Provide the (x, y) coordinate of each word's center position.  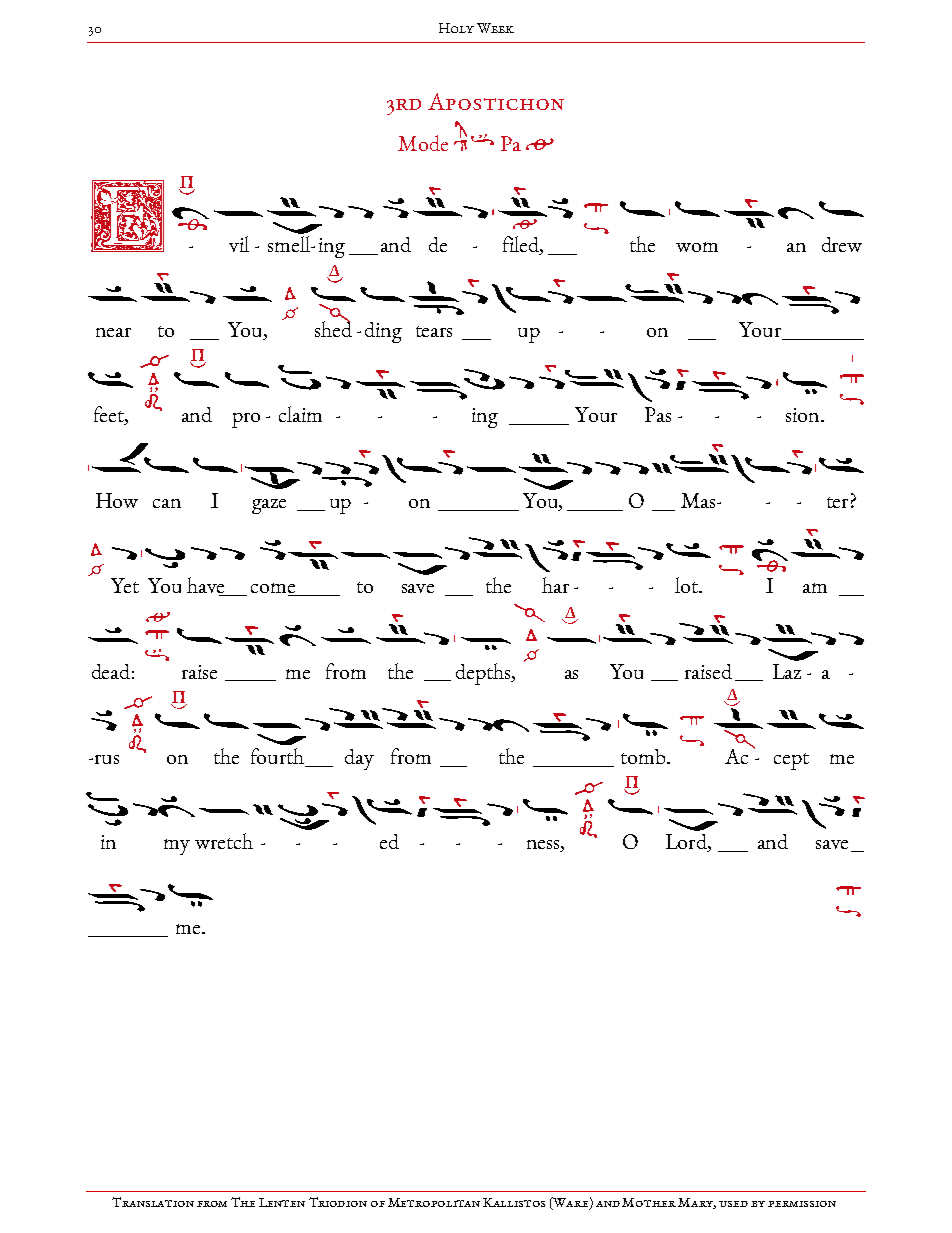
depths (484, 674)
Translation (153, 1202)
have (207, 586)
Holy (456, 28)
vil (239, 244)
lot (687, 585)
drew (842, 244)
